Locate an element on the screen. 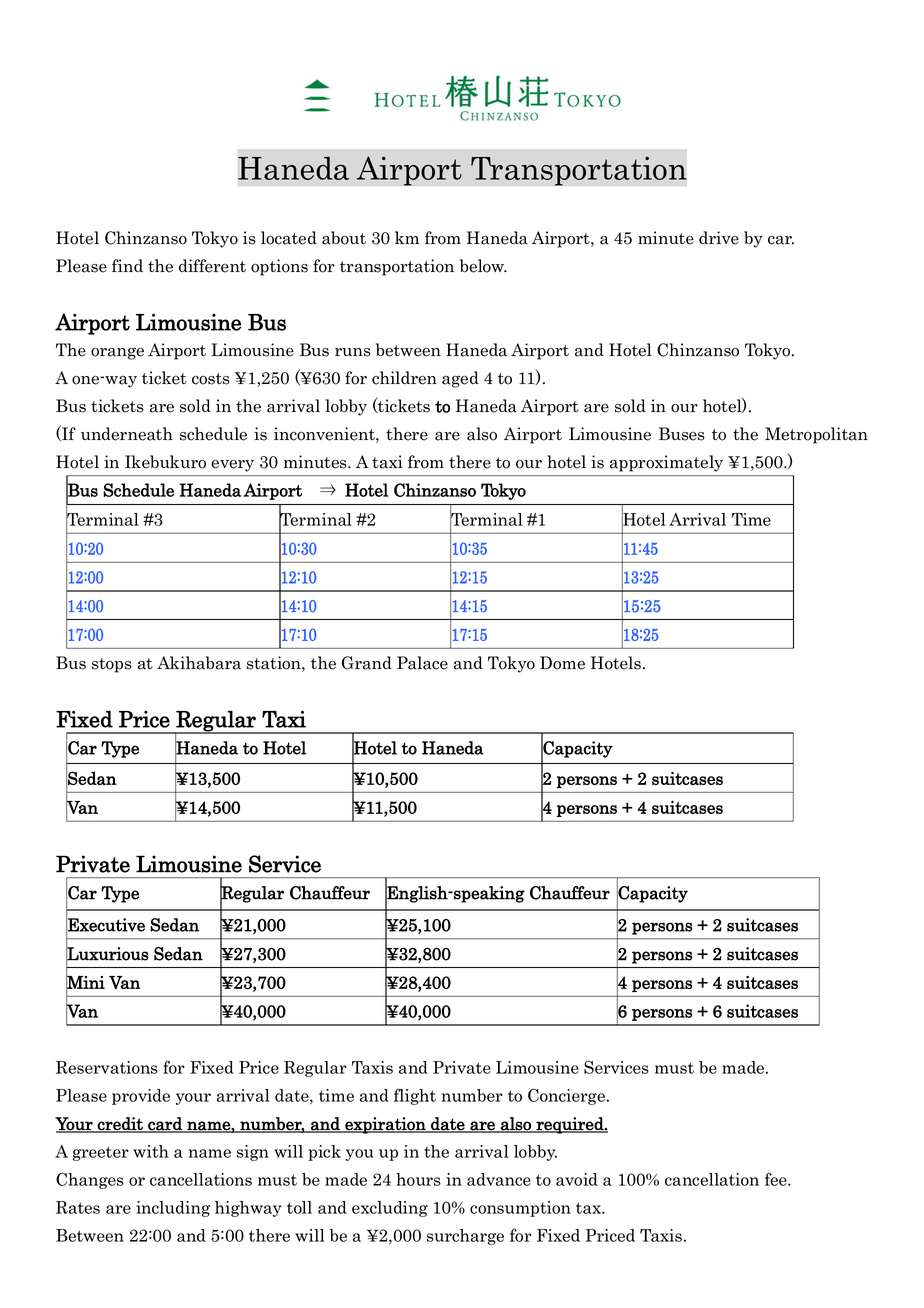 The height and width of the screenshot is (1308, 924). Dome is located at coordinates (562, 663).
